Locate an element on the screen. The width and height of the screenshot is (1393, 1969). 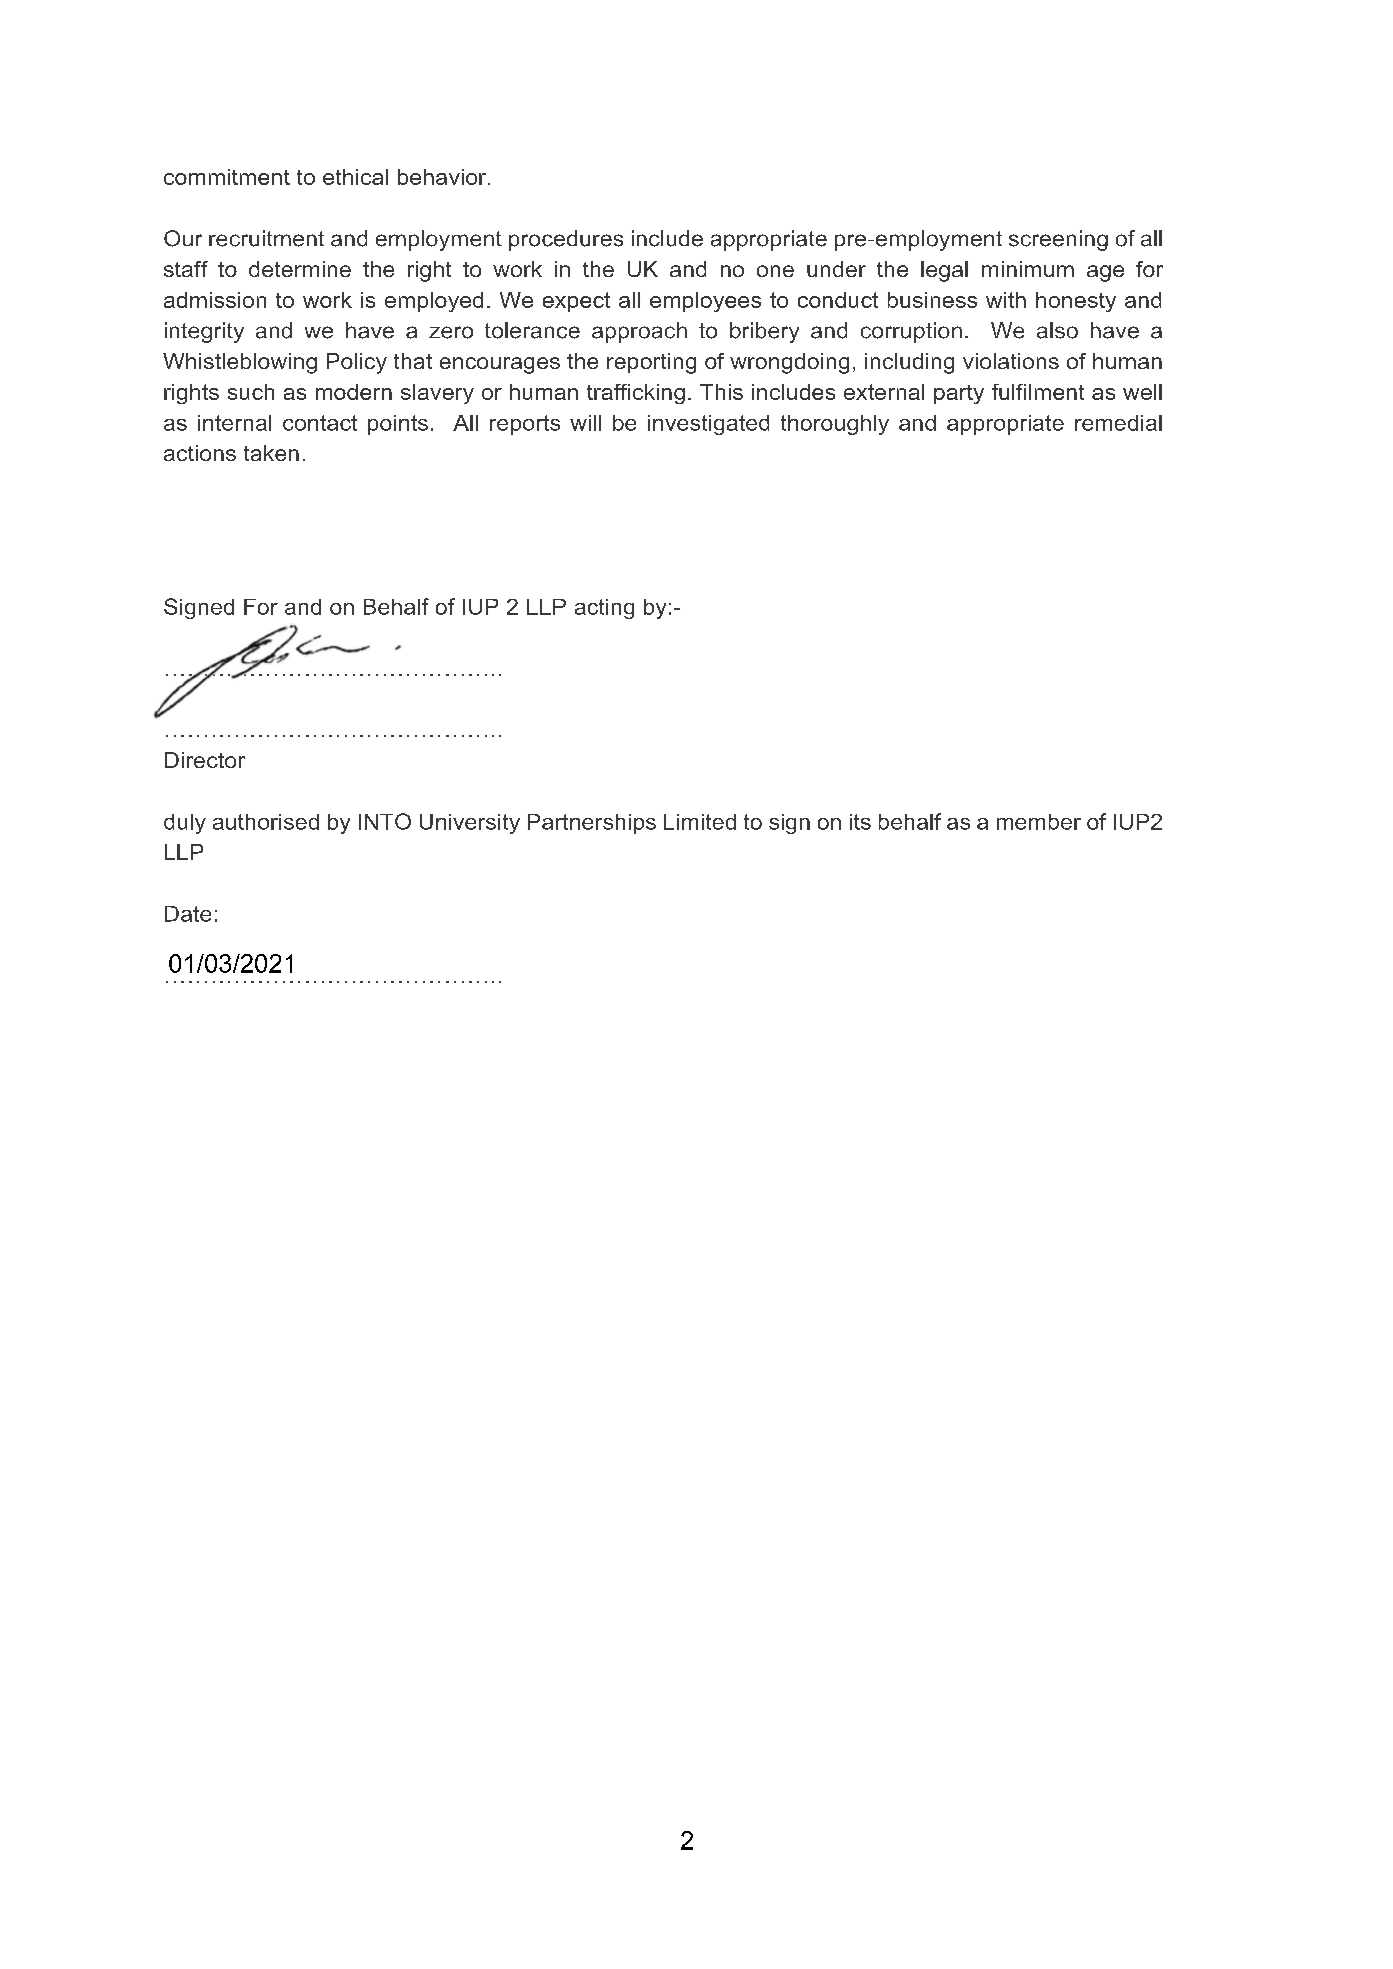
acting is located at coordinates (604, 609).
